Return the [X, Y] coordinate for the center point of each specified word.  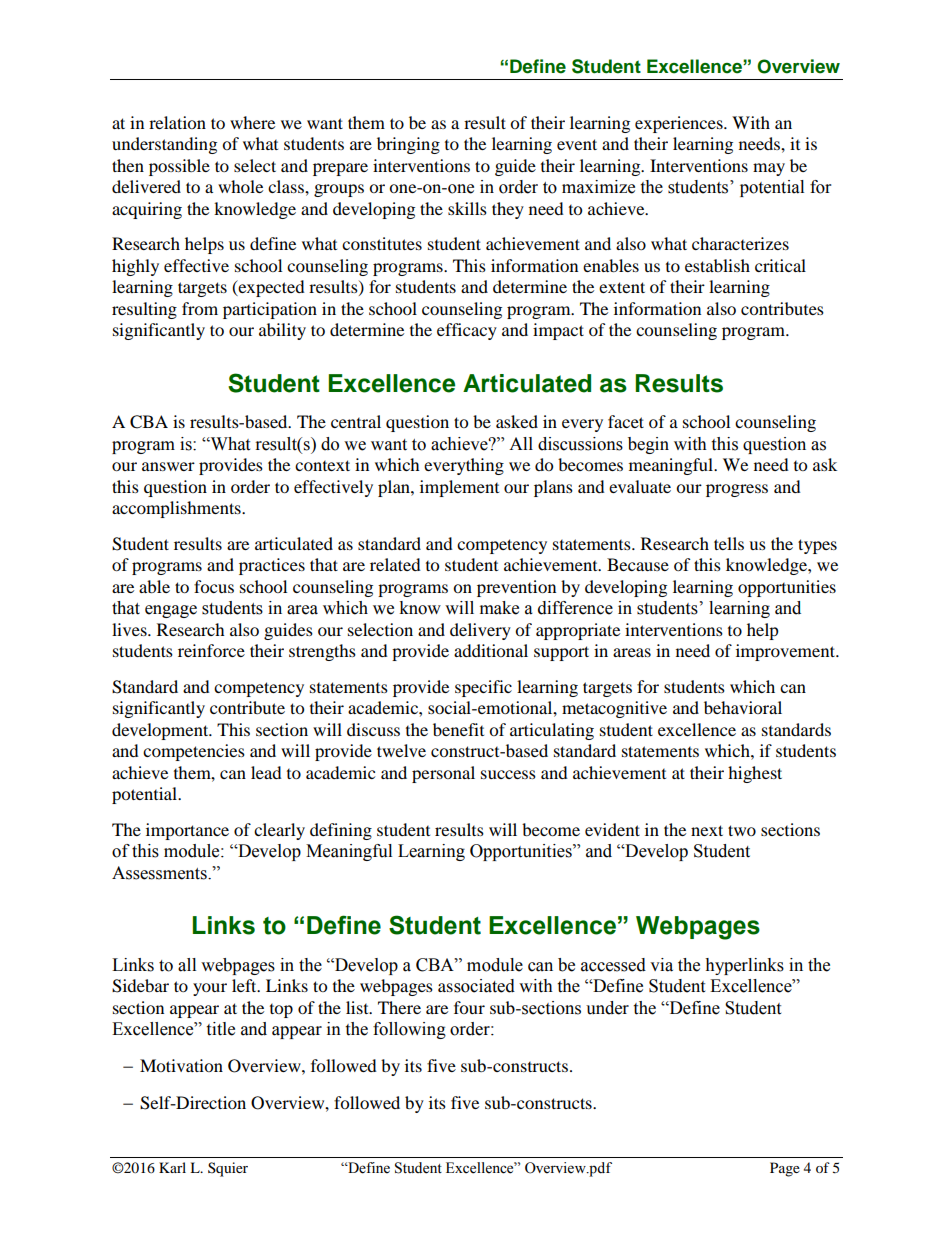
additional [491, 650]
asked [517, 421]
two [742, 830]
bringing [408, 145]
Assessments [160, 873]
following [409, 1030]
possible [179, 167]
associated [476, 986]
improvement [787, 652]
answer [168, 466]
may [769, 169]
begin [648, 445]
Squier [228, 1169]
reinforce [211, 650]
